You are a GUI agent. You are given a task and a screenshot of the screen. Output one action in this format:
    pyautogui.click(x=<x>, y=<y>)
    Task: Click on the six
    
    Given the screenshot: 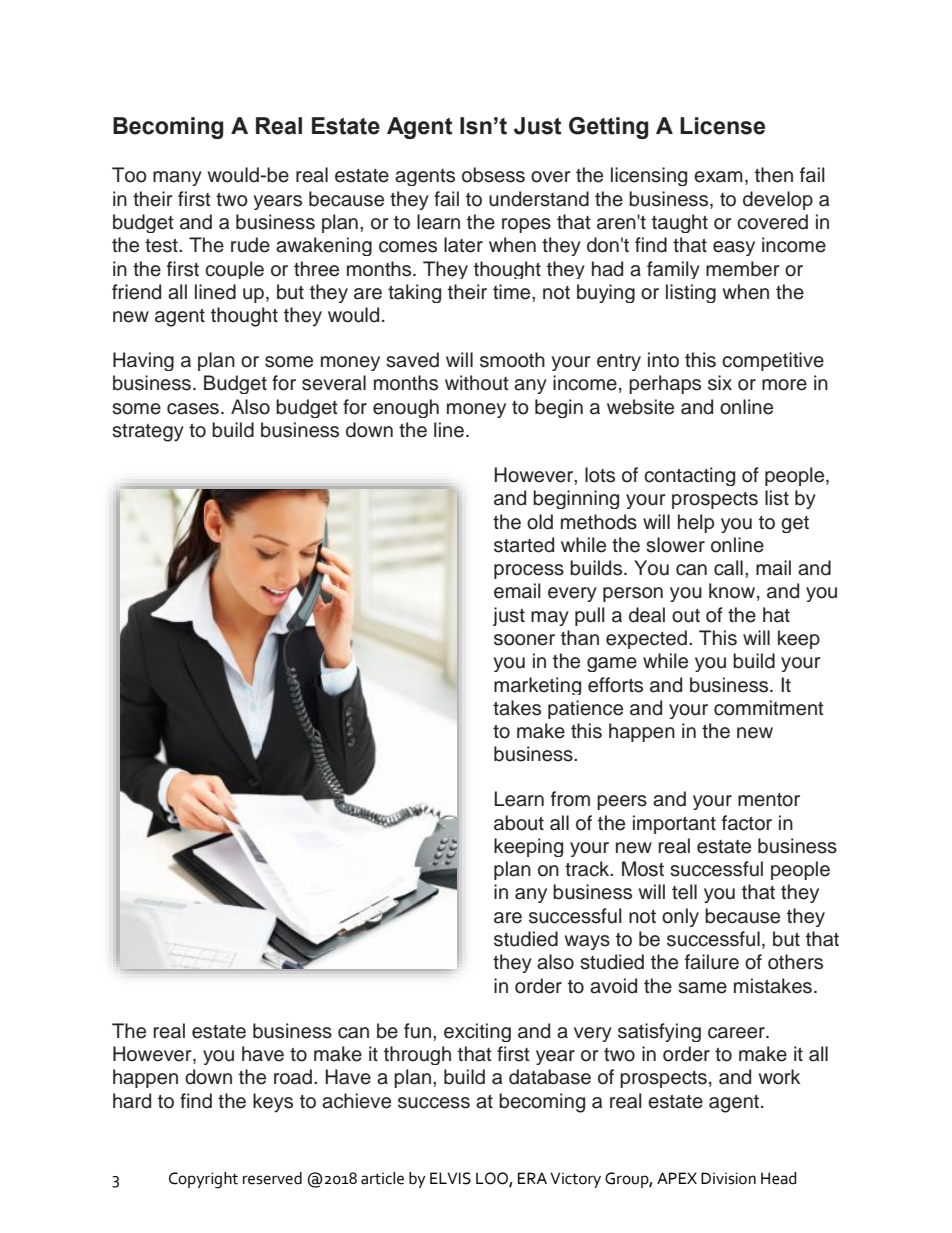 What is the action you would take?
    pyautogui.click(x=720, y=383)
